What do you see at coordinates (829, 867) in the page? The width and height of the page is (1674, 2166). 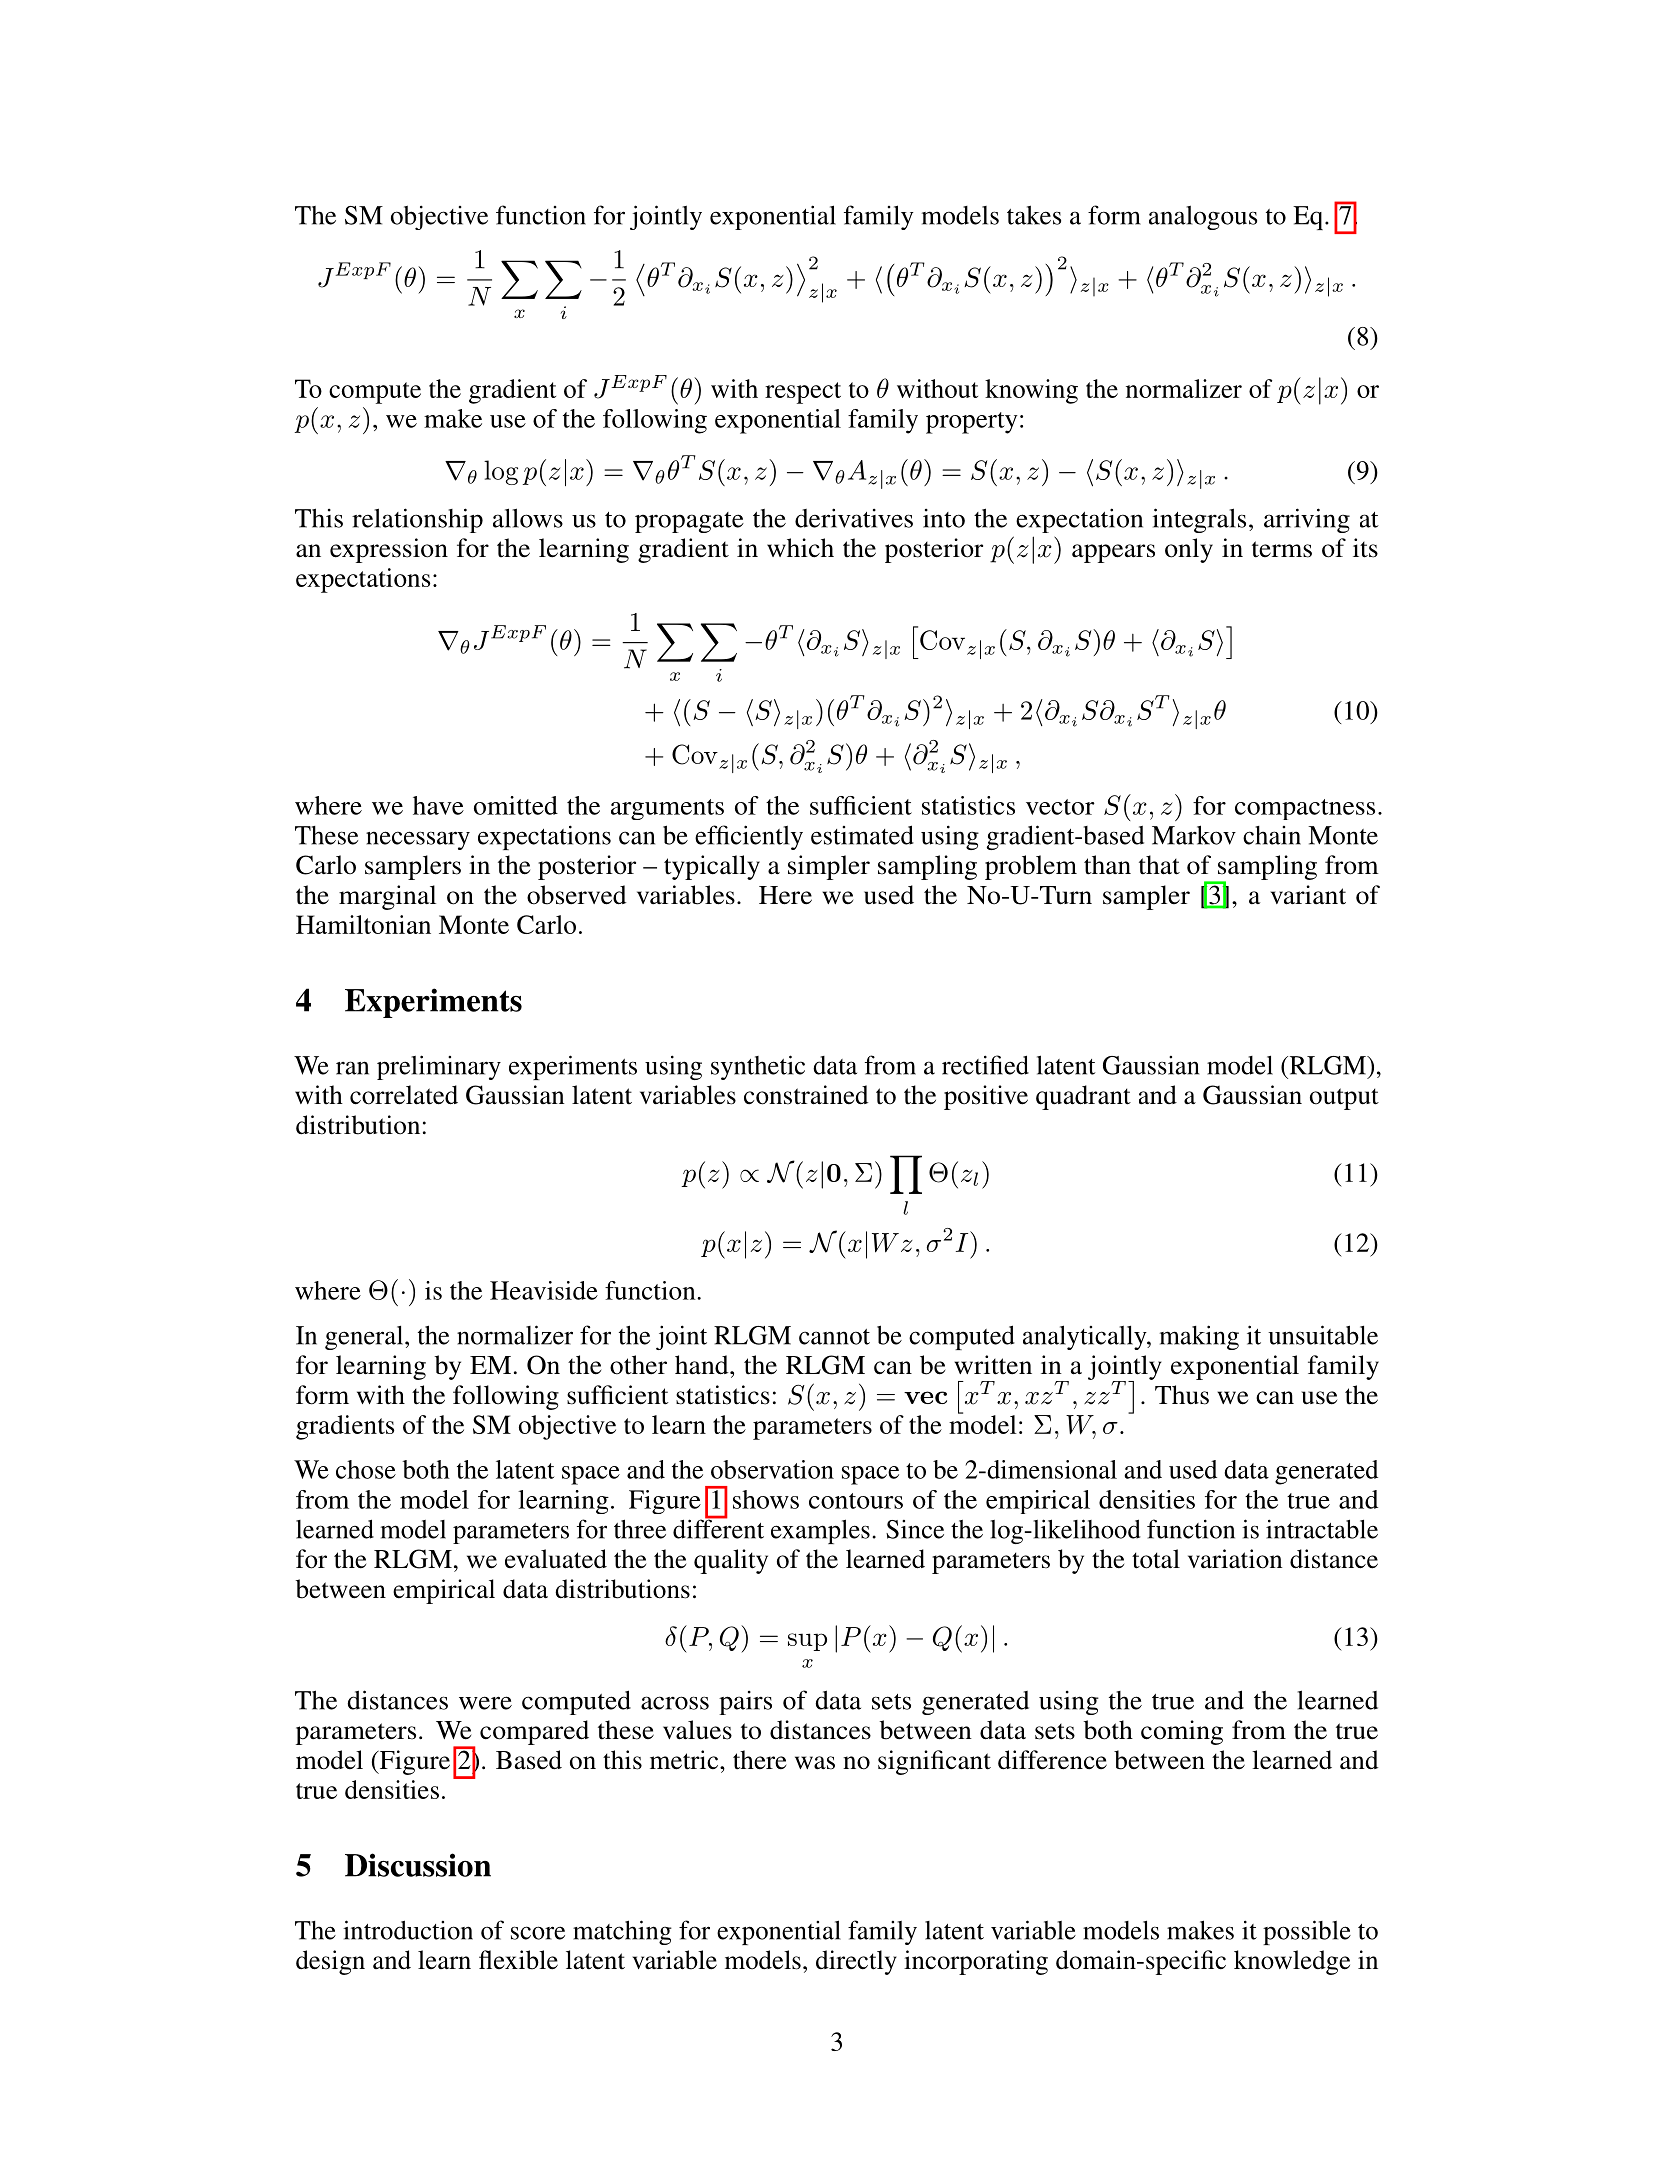 I see `simpler` at bounding box center [829, 867].
